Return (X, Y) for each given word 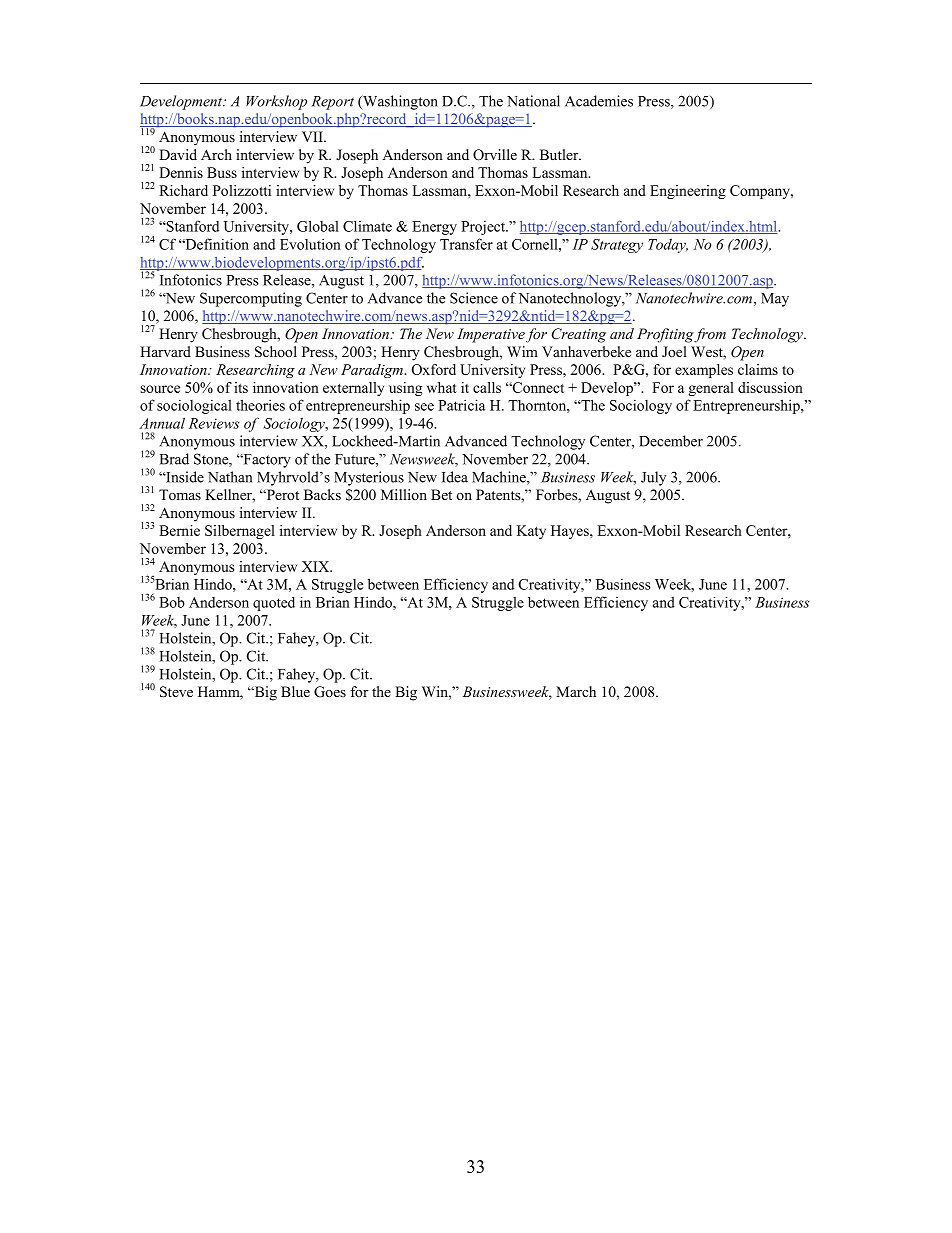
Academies (599, 101)
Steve (176, 692)
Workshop (276, 102)
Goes (330, 692)
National (533, 101)
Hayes (571, 532)
